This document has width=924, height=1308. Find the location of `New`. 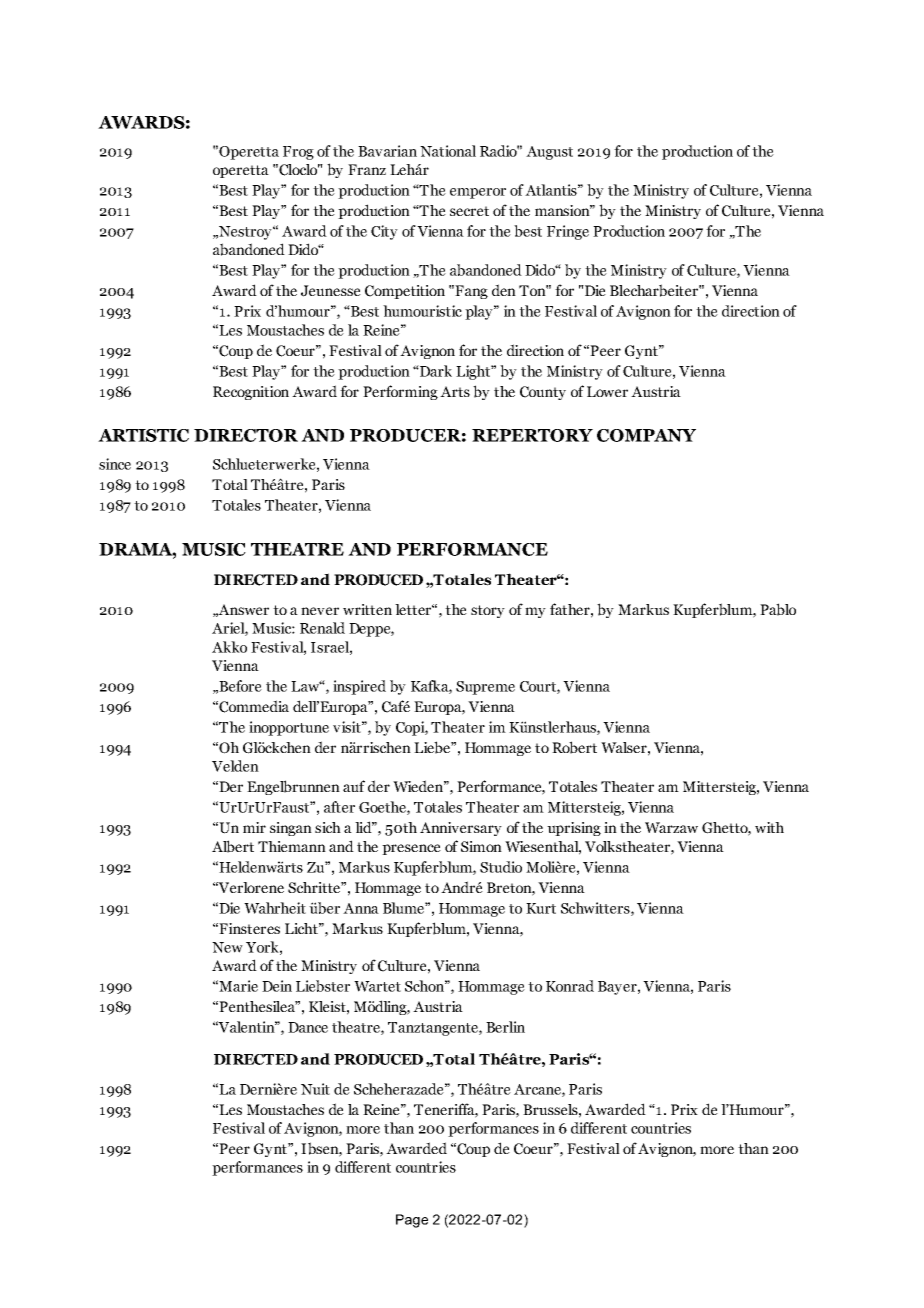

New is located at coordinates (227, 947).
